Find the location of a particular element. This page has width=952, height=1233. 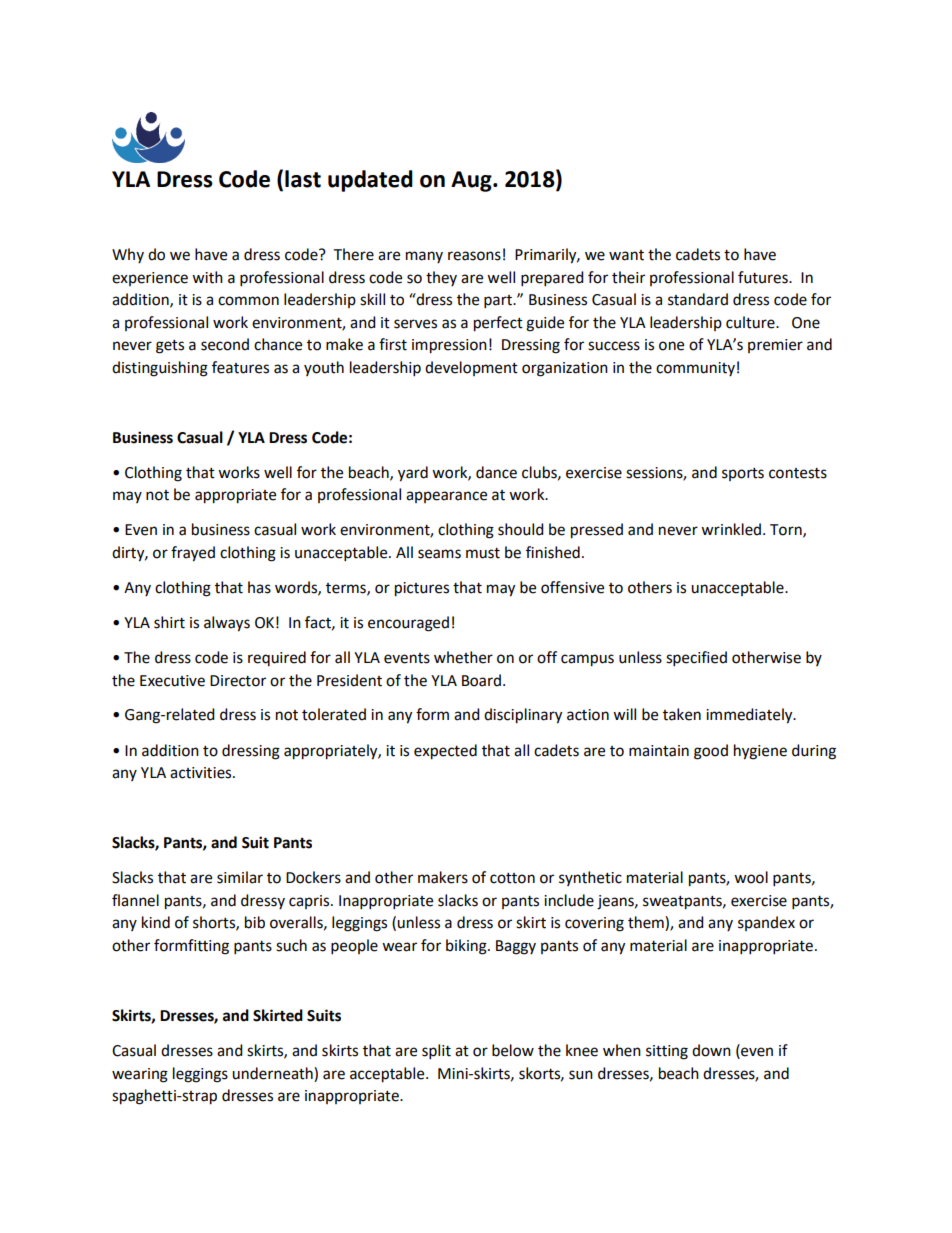

down is located at coordinates (711, 1050).
